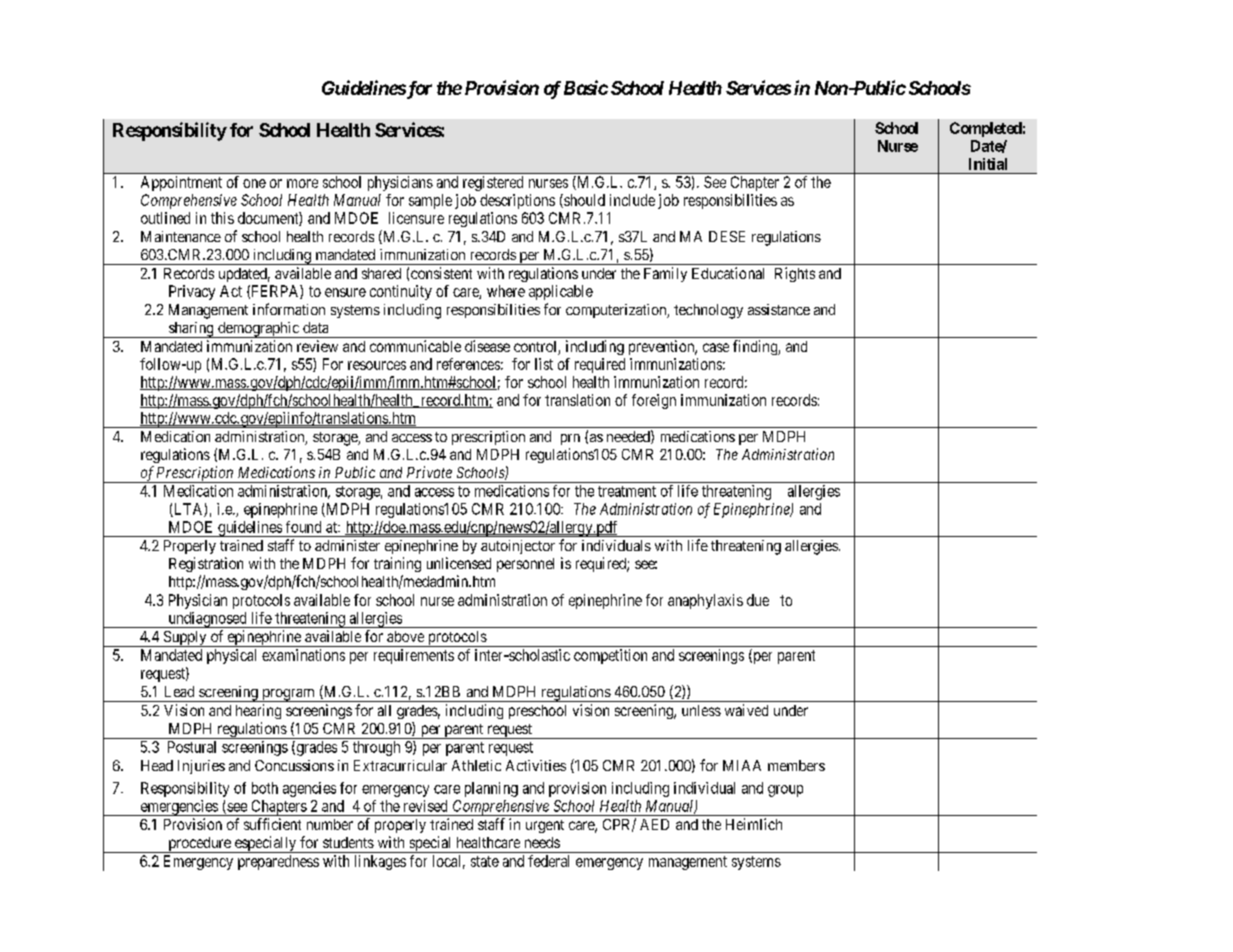  What do you see at coordinates (525, 565) in the page?
I see `personnel` at bounding box center [525, 565].
